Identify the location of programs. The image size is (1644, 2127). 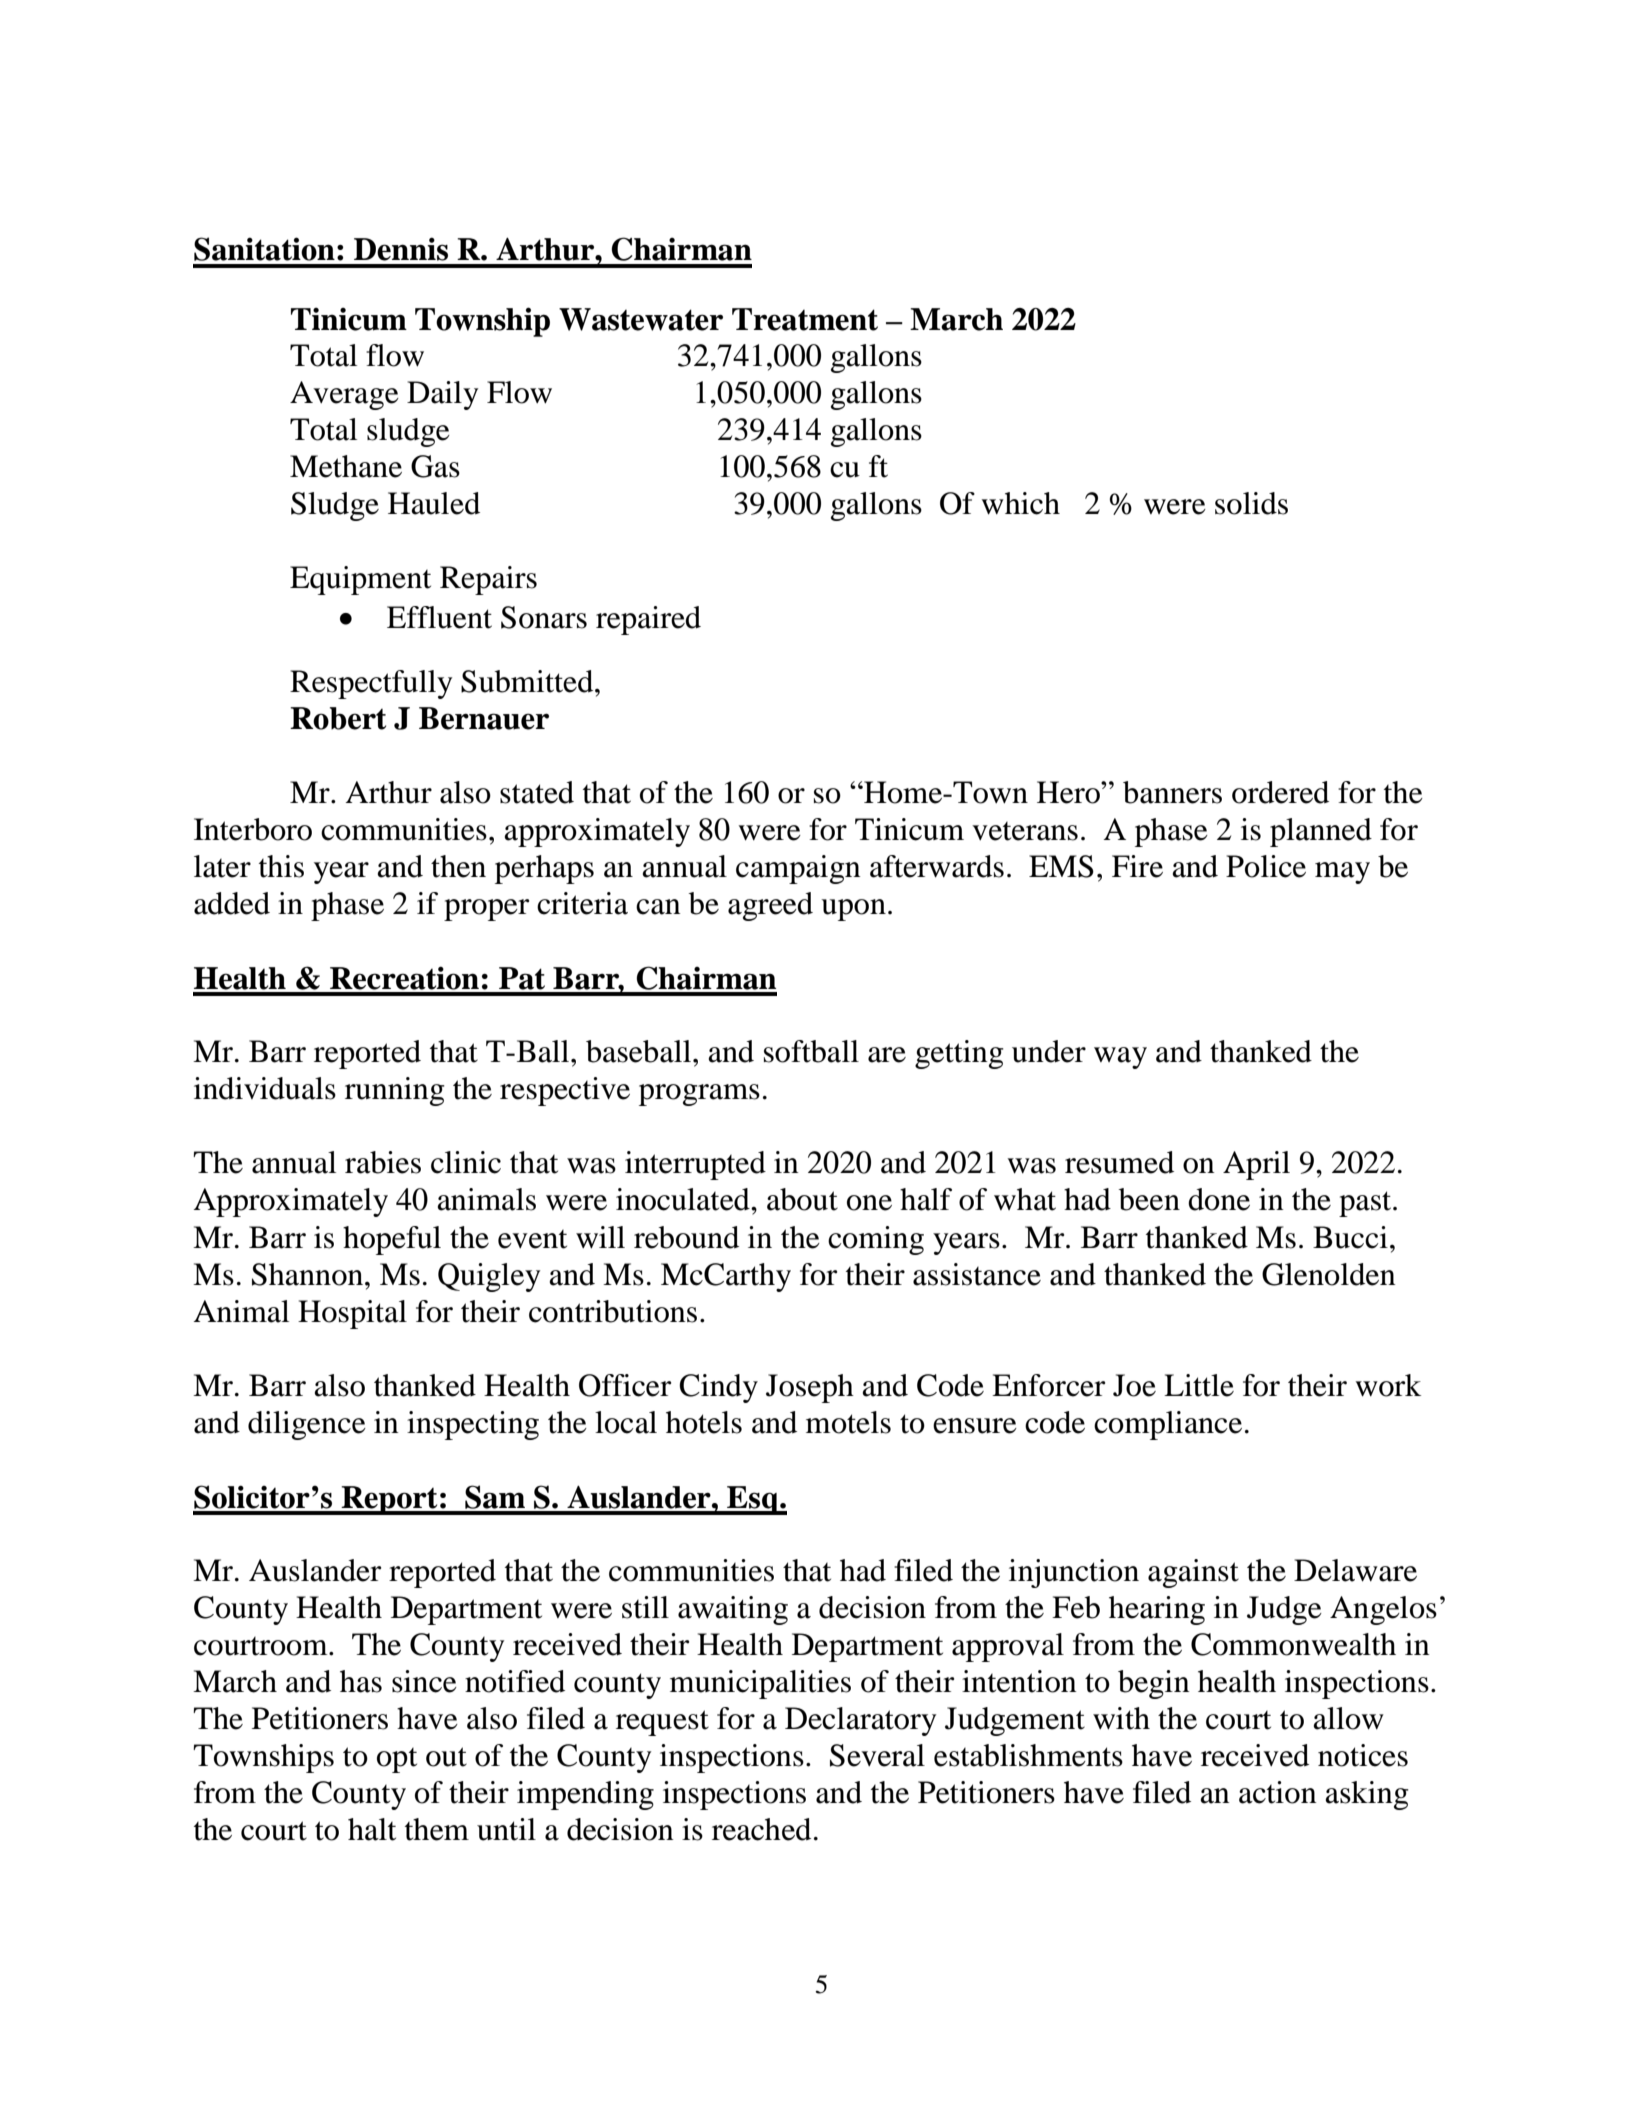
(699, 1095).
